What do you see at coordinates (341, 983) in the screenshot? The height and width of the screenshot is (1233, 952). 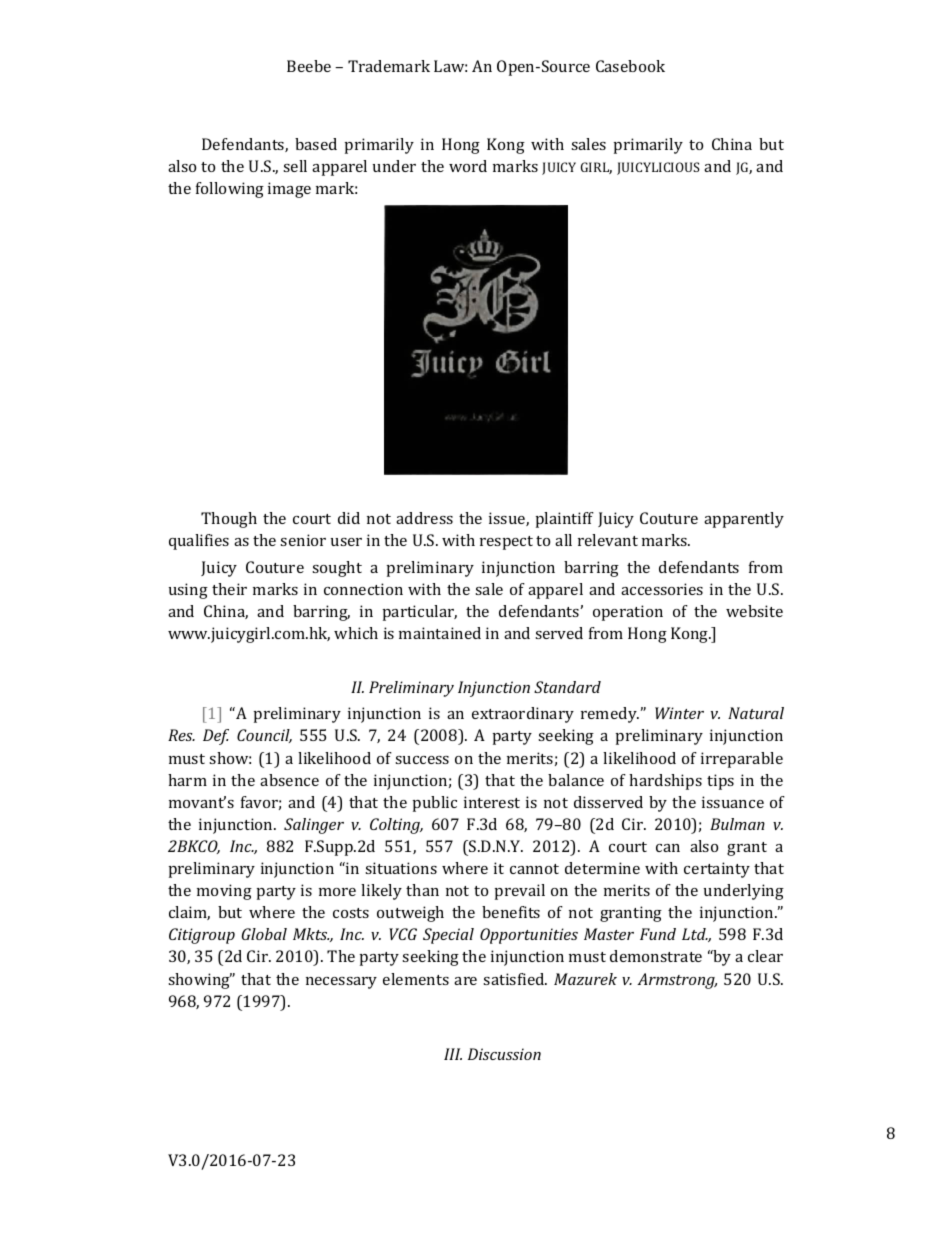 I see `necessary` at bounding box center [341, 983].
